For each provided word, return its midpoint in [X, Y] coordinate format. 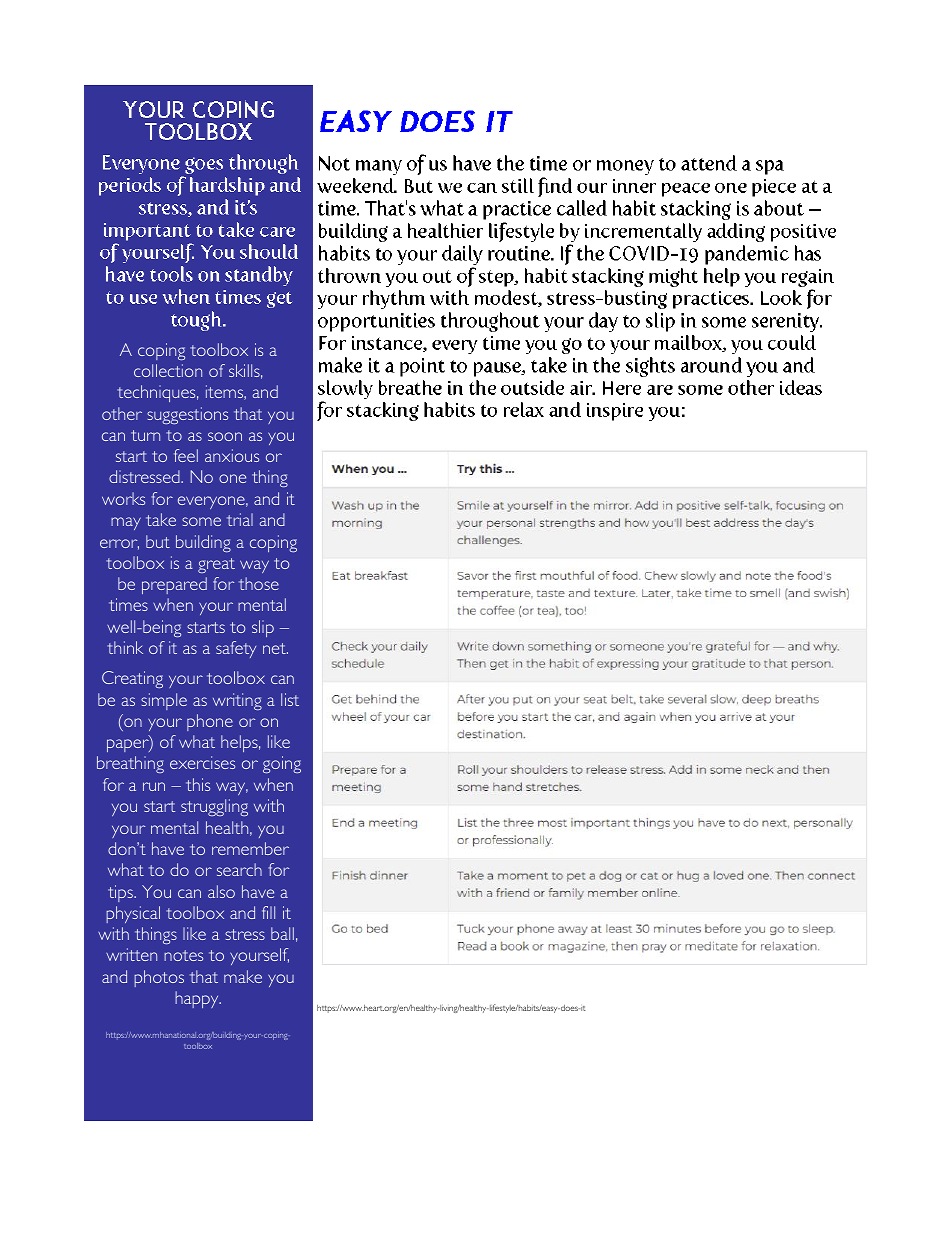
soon [225, 436]
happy [198, 999]
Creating [132, 679]
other [122, 413]
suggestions [187, 415]
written [131, 954]
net [275, 648]
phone [210, 722]
